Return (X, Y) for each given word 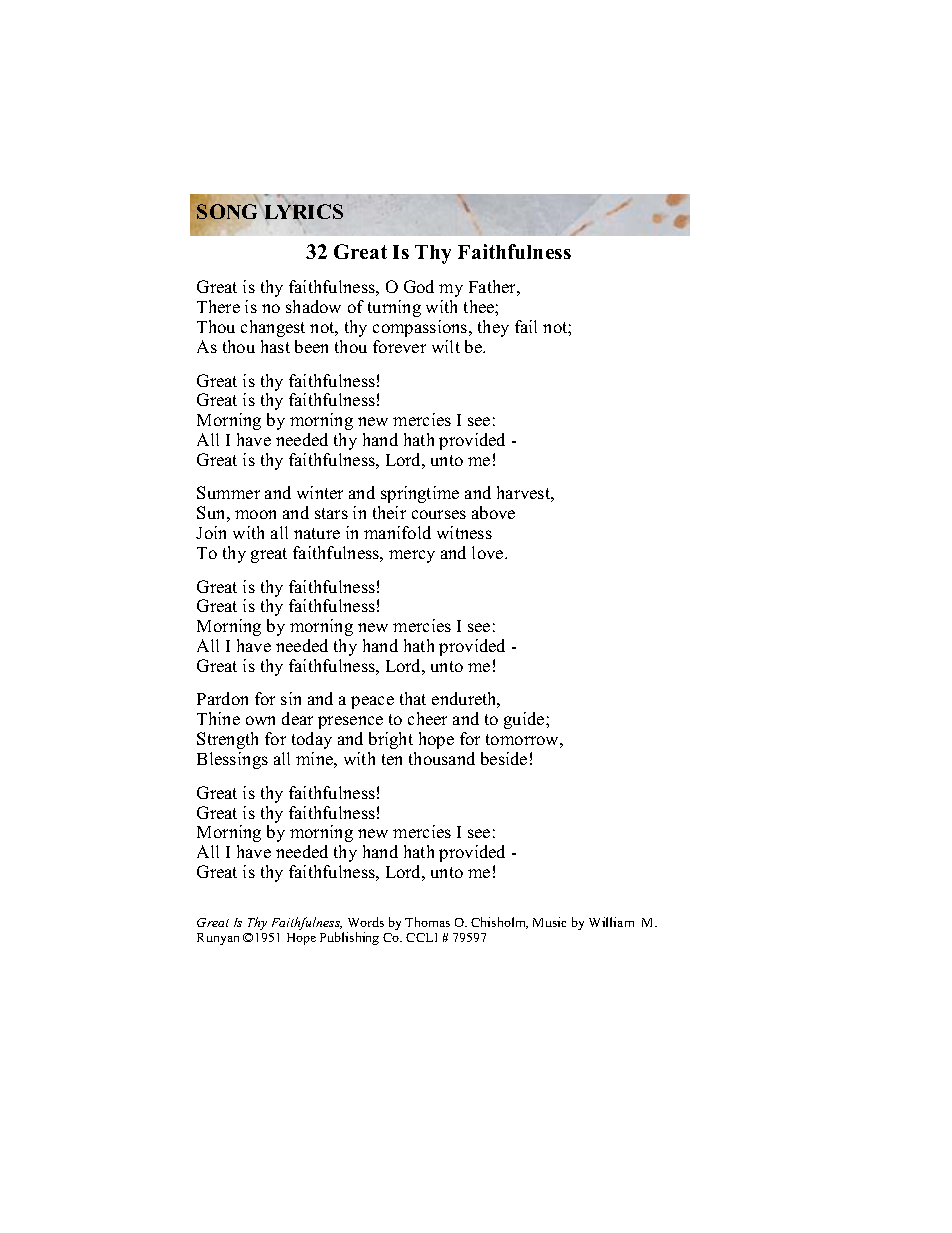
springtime (420, 494)
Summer (228, 492)
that (413, 698)
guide (525, 720)
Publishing (349, 938)
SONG (227, 211)
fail (526, 326)
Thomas (427, 922)
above (493, 512)
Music (549, 922)
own (260, 720)
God (419, 286)
